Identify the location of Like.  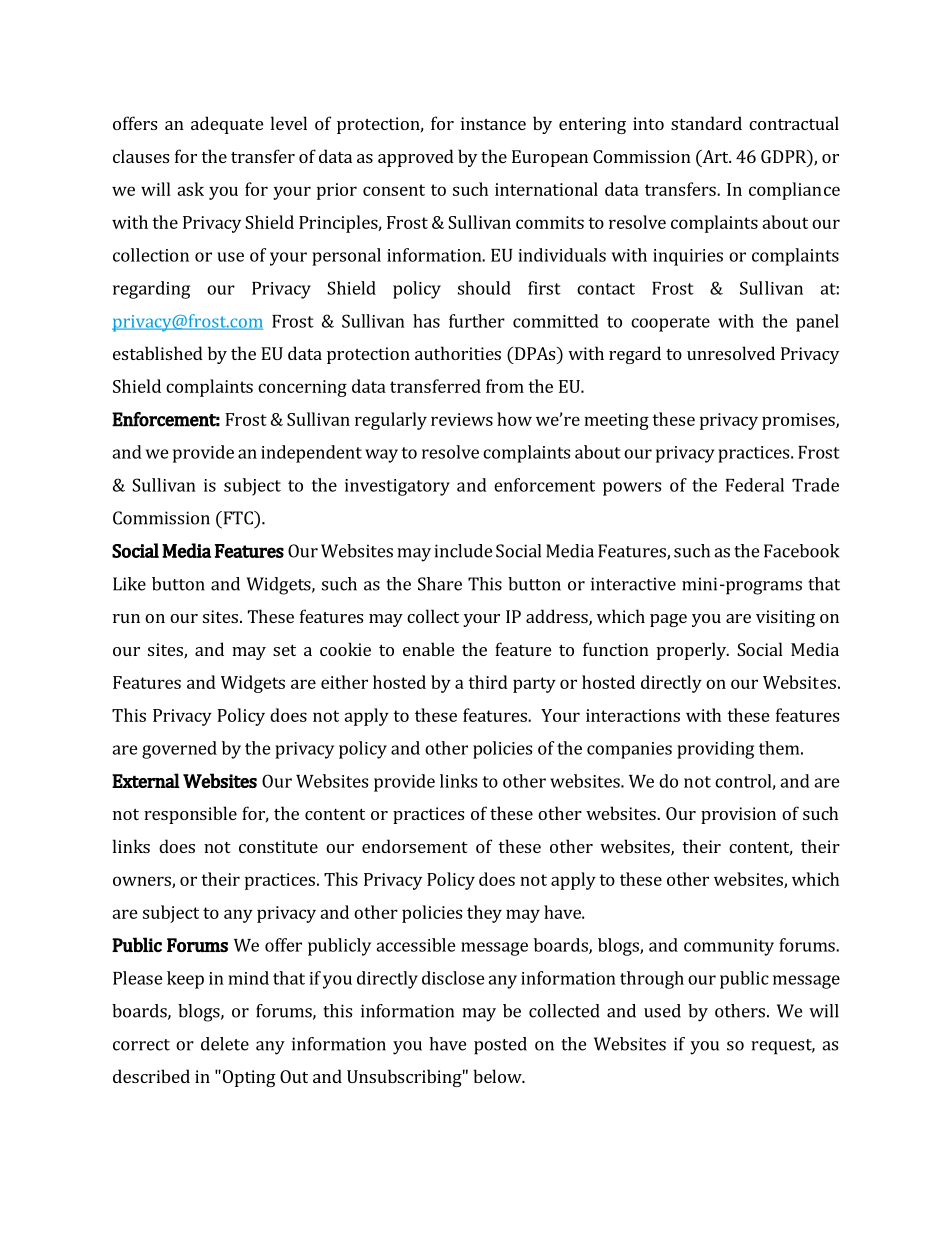
(129, 584).
